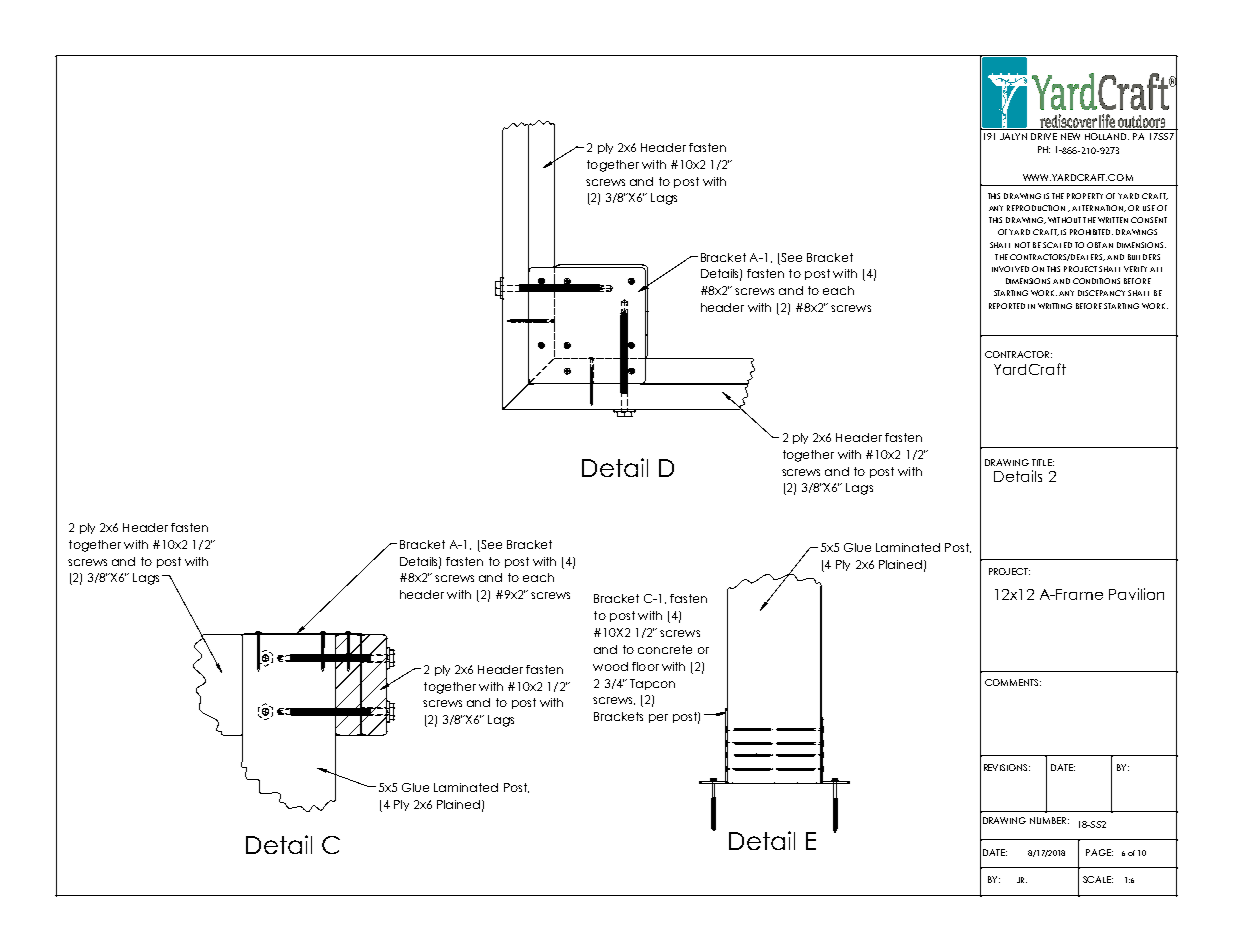 This screenshot has height=952, width=1233. What do you see at coordinates (610, 666) in the screenshot?
I see `wood` at bounding box center [610, 666].
